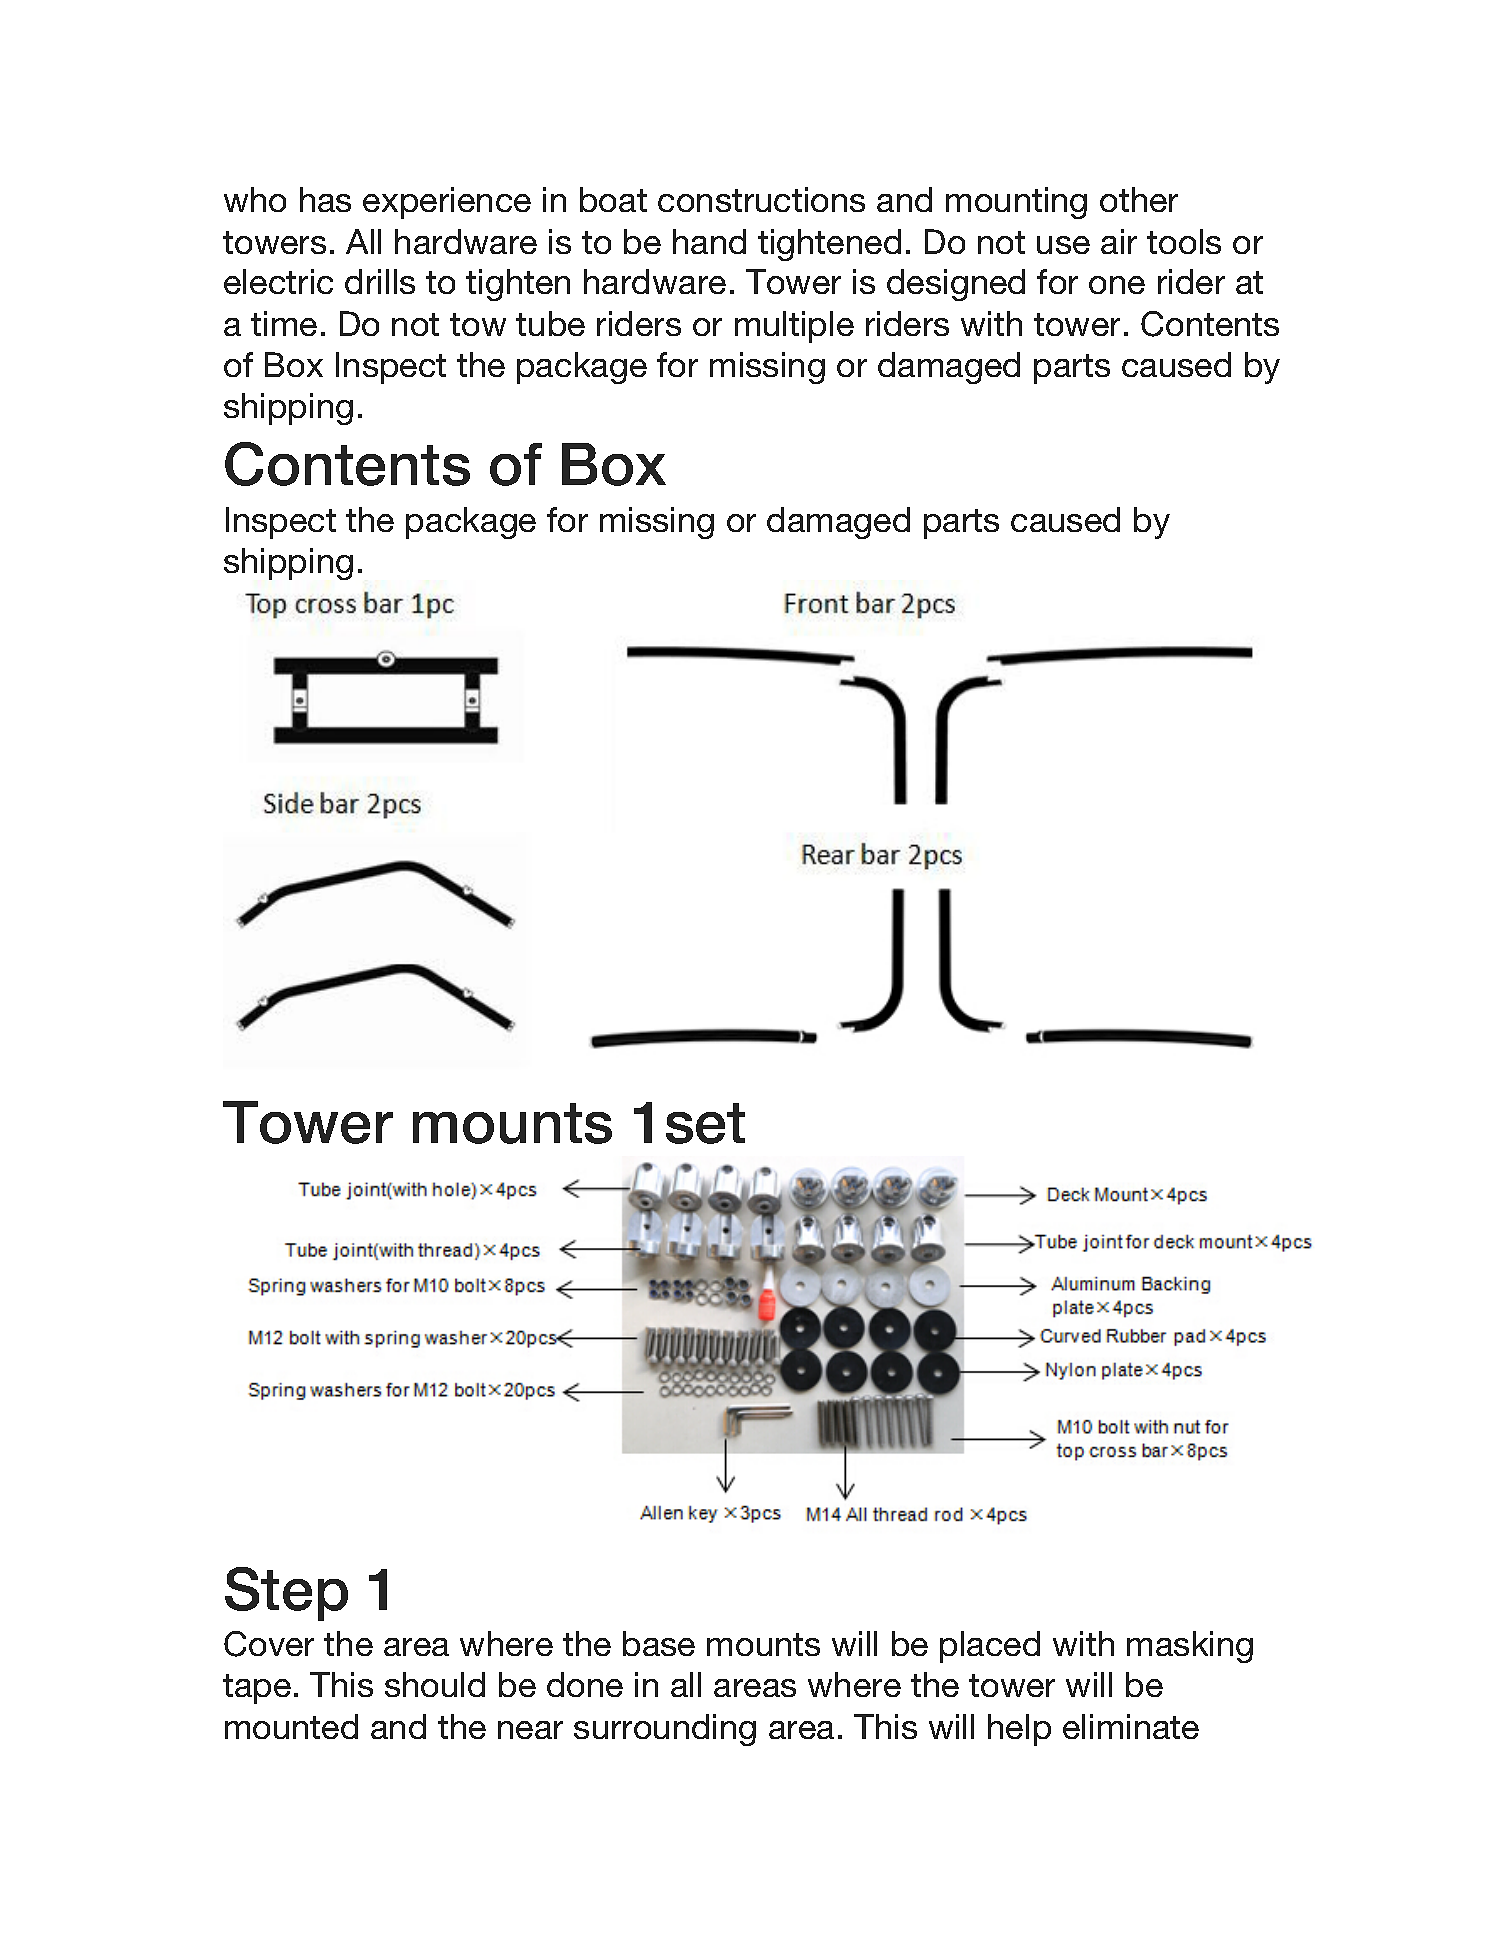  I want to click on masking, so click(1190, 1647).
